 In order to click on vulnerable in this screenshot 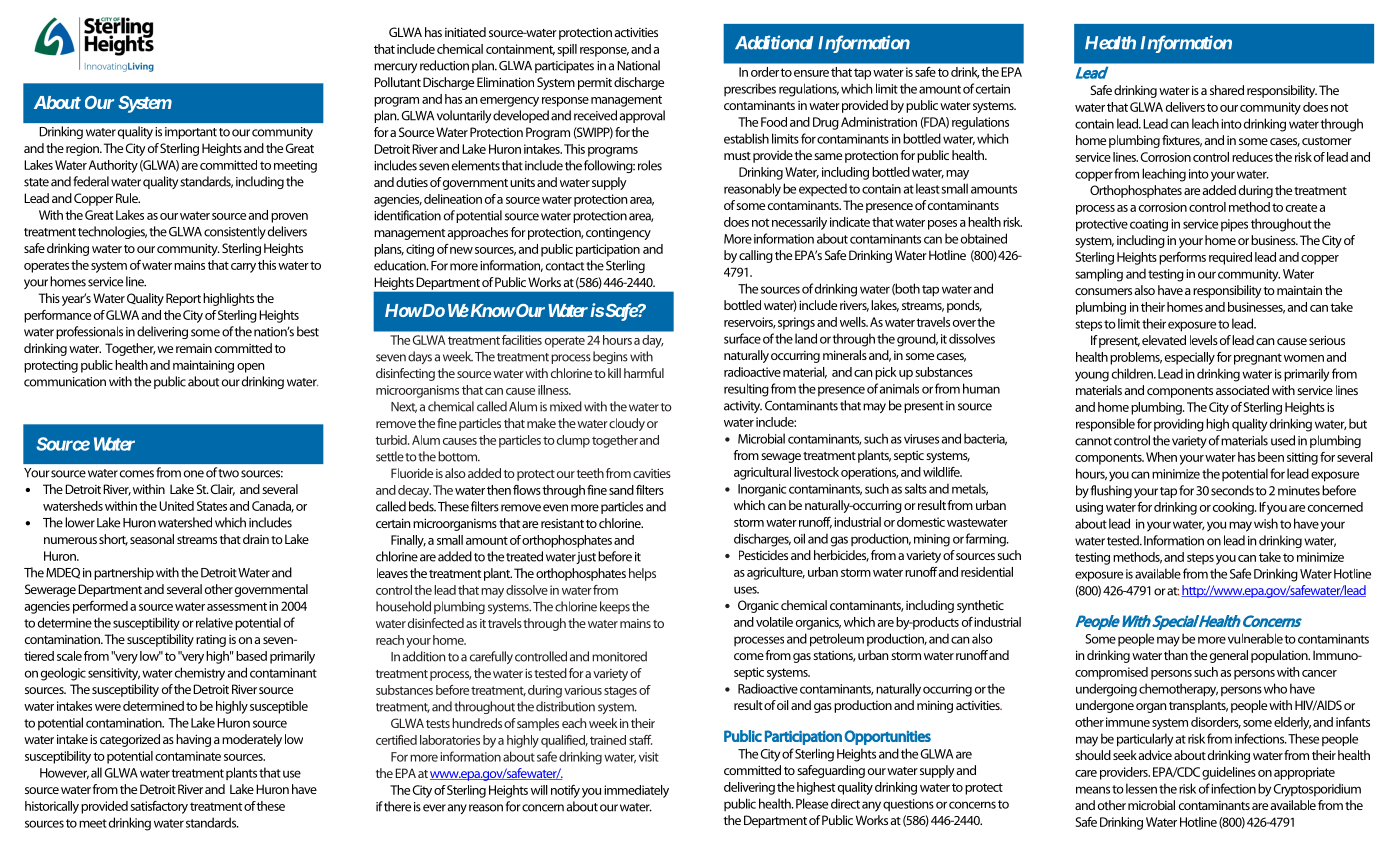, I will do `click(1255, 638)`.
